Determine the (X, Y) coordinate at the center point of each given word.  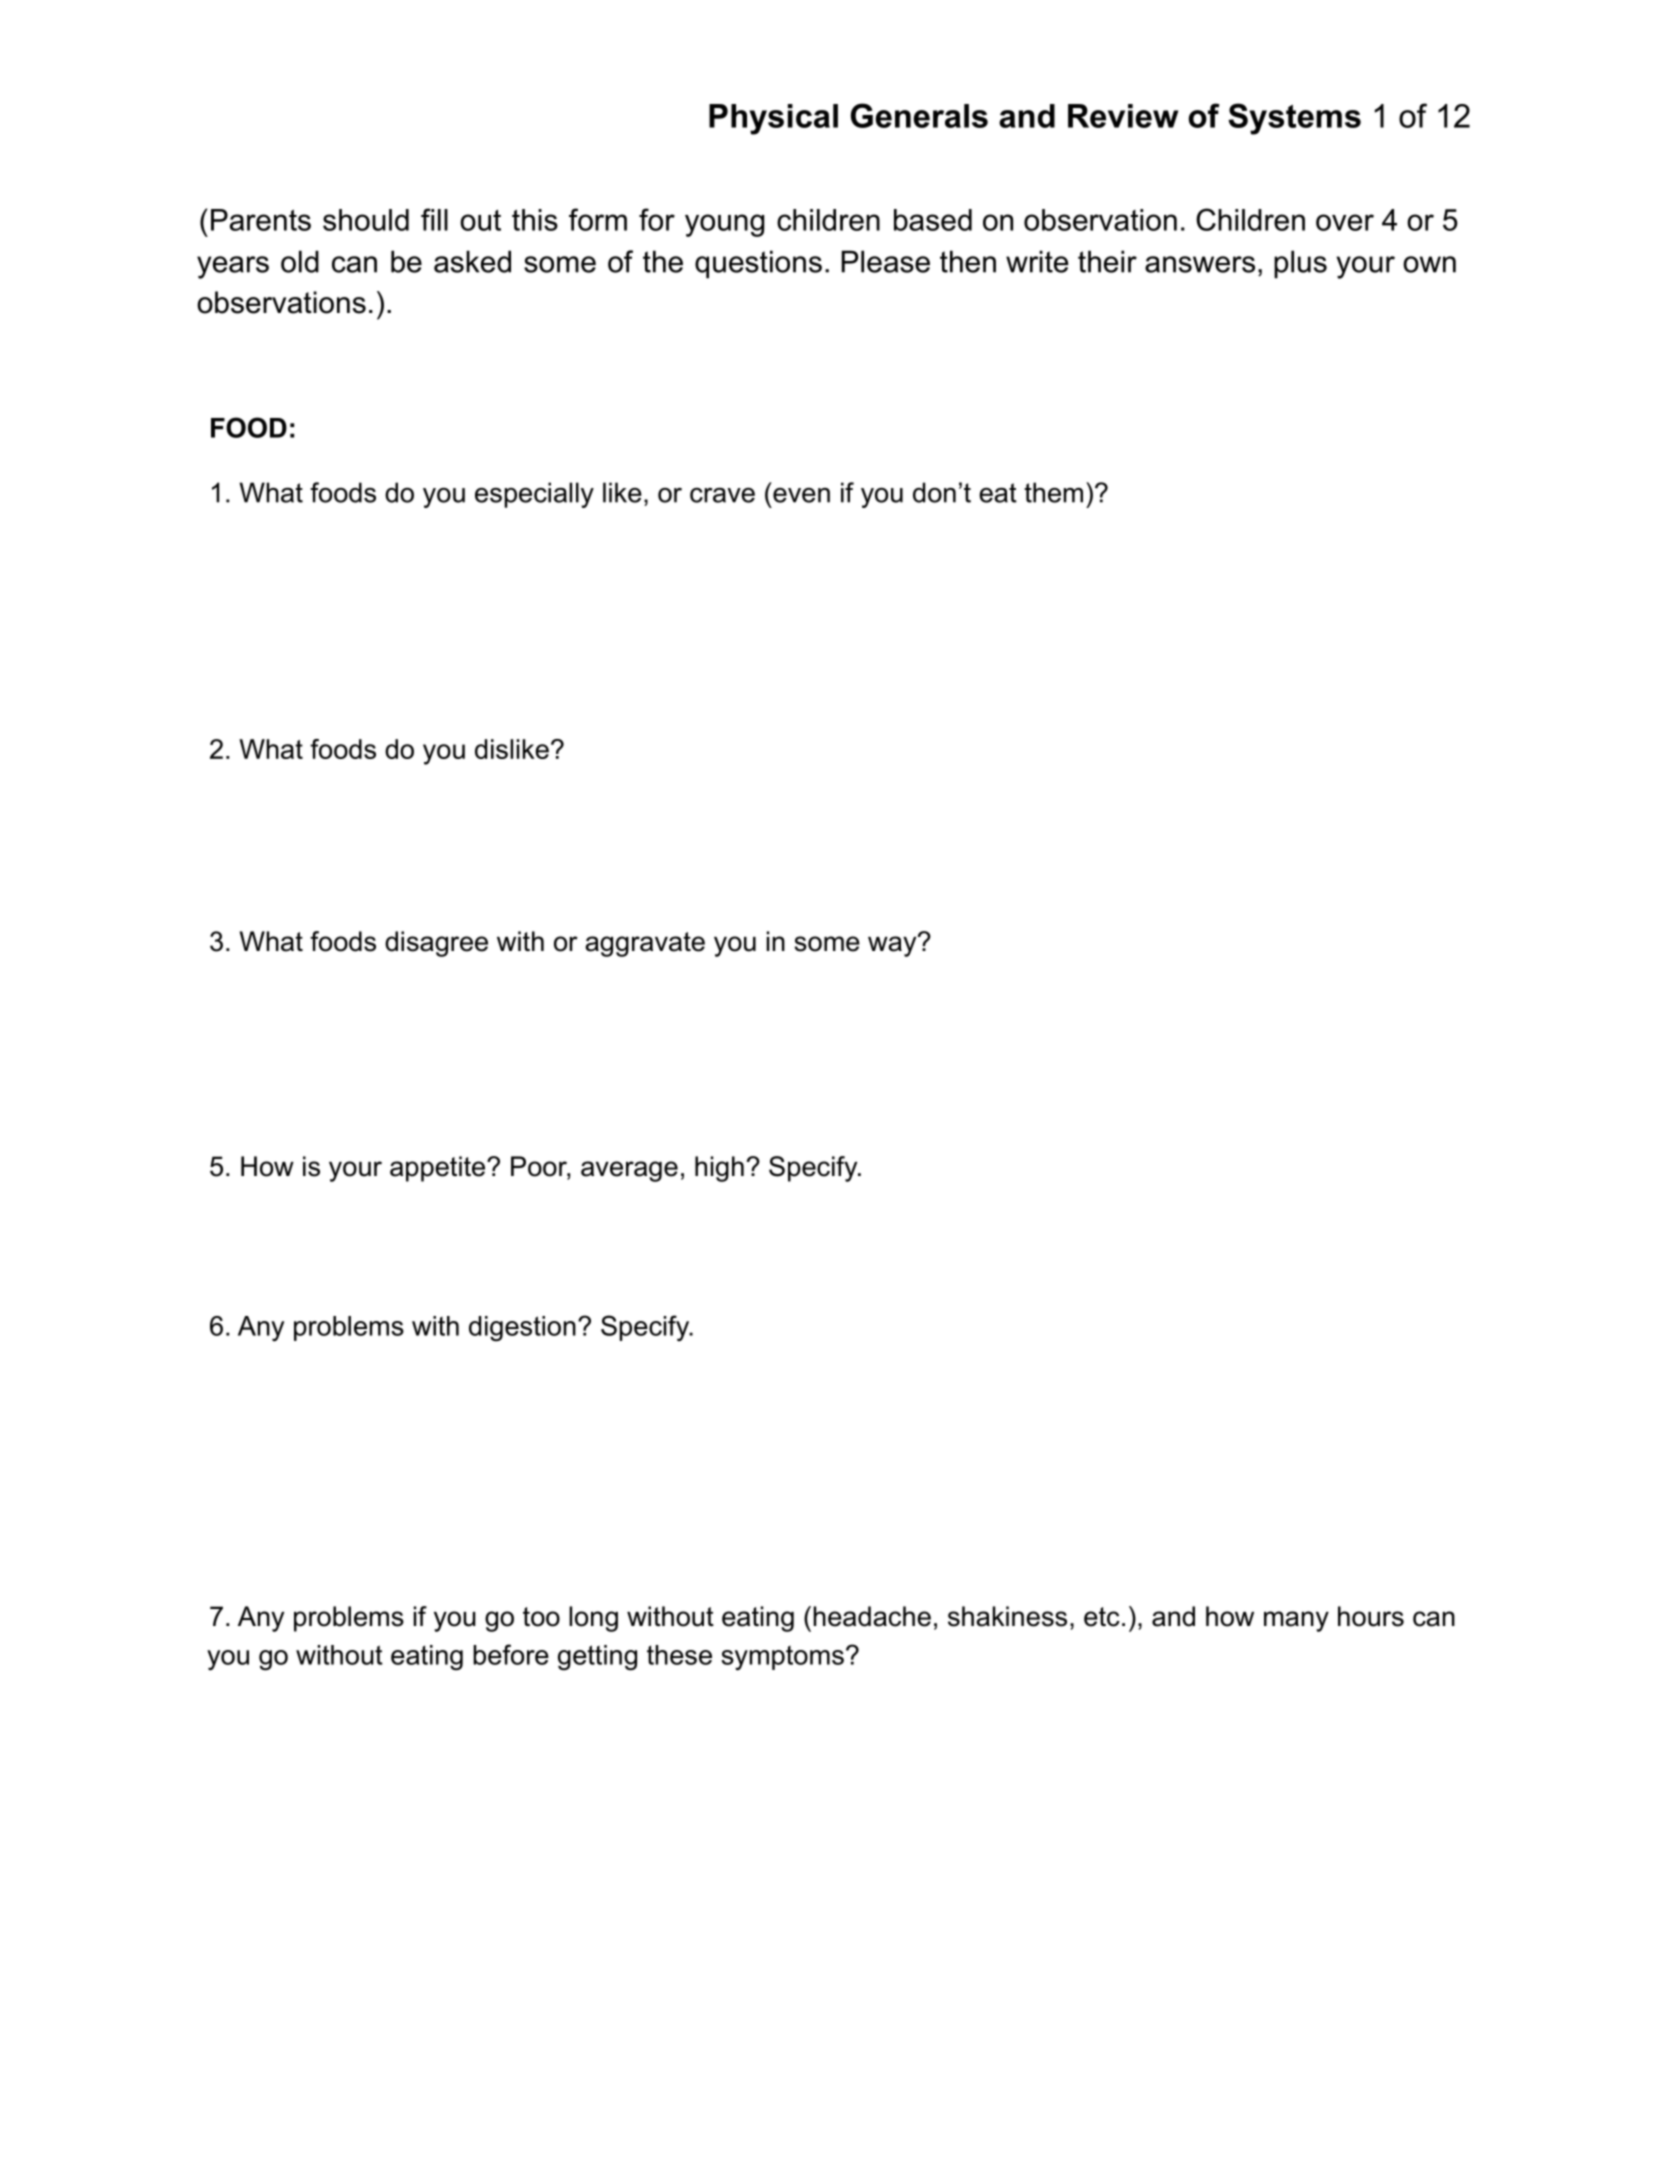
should (366, 220)
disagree (436, 944)
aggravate (645, 944)
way (893, 945)
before (511, 1654)
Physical (773, 119)
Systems (1294, 119)
